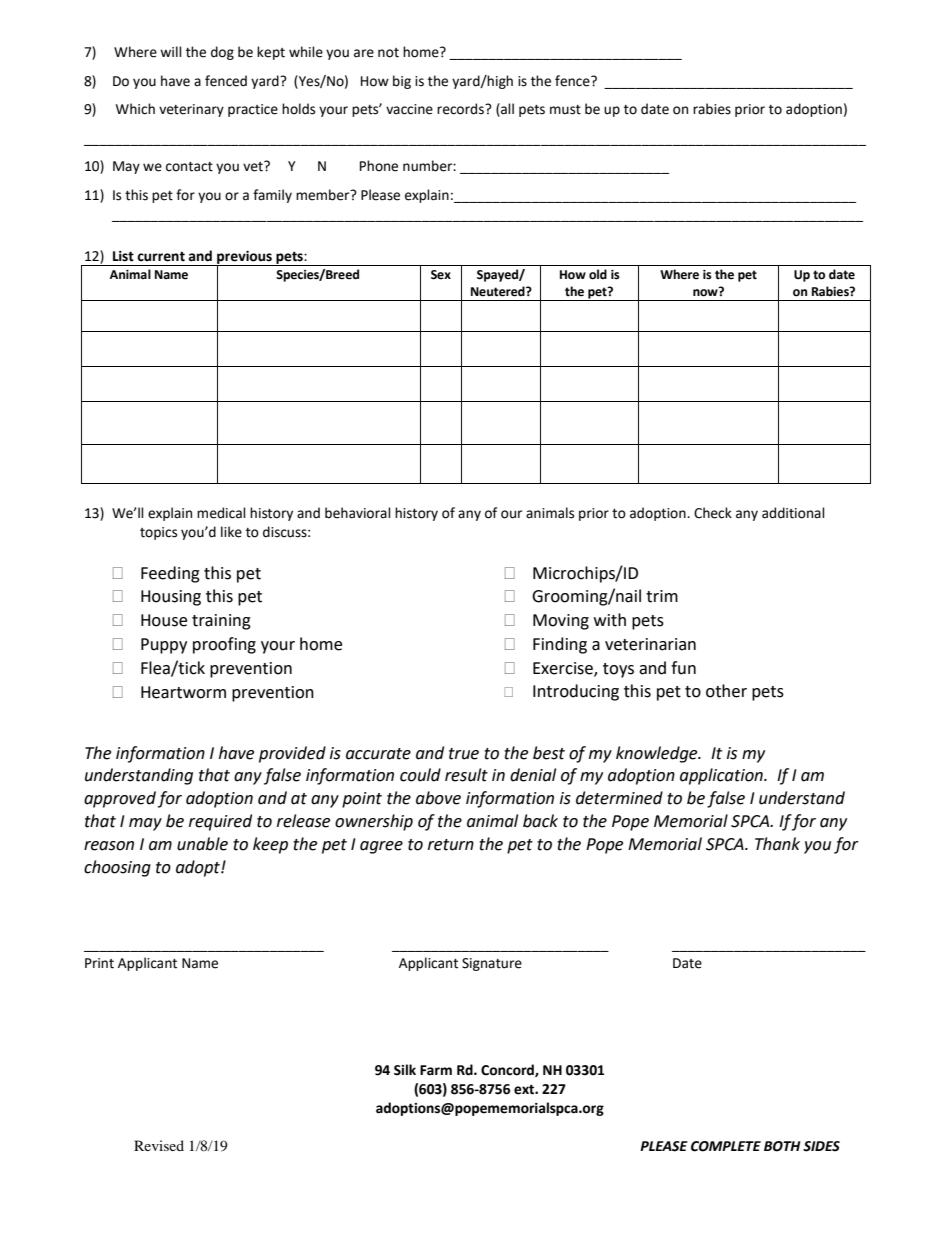 The height and width of the document is (1233, 952). Describe the element at coordinates (662, 596) in the document. I see `trim` at that location.
